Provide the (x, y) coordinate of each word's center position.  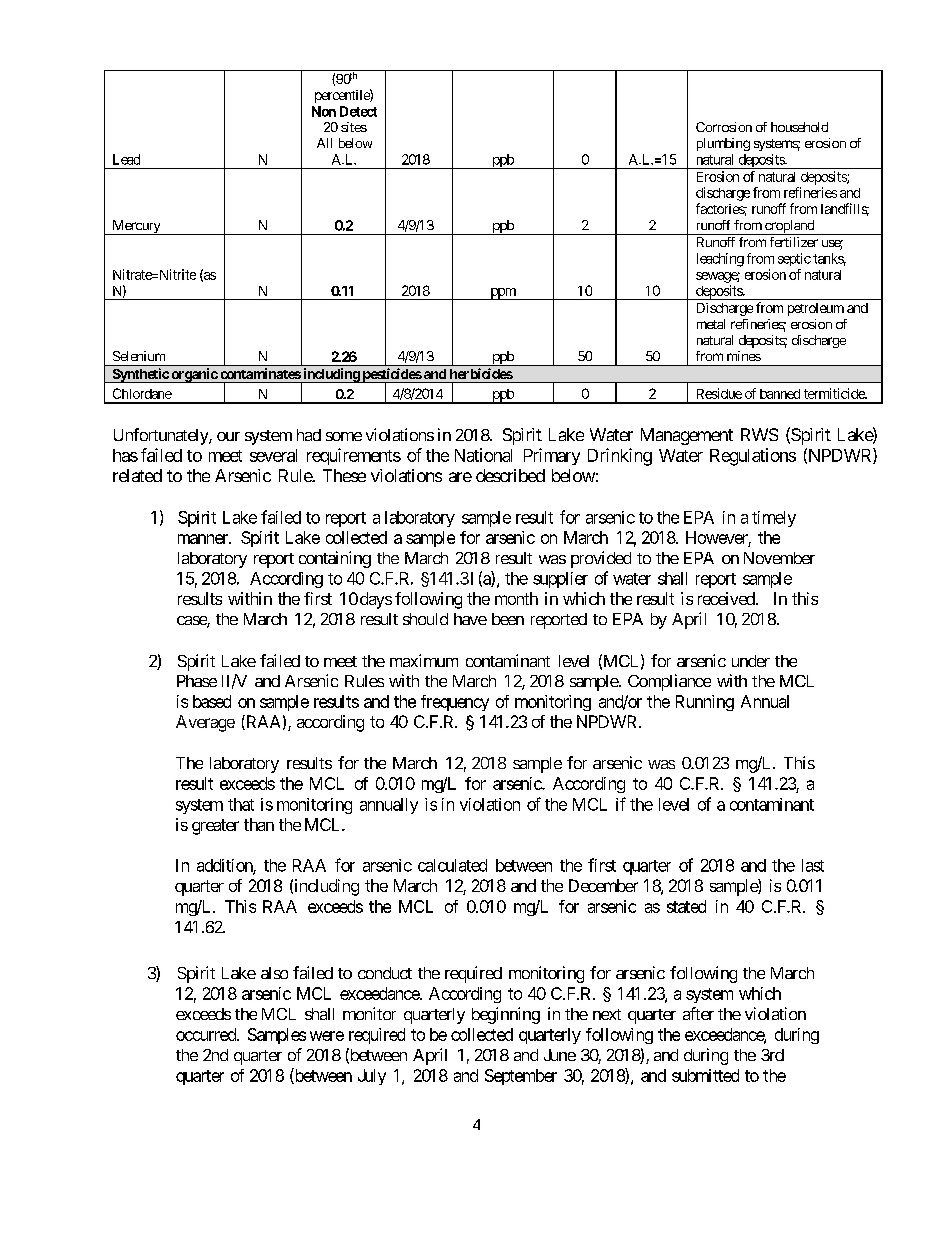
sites (354, 127)
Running (705, 703)
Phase (197, 681)
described (510, 475)
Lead (126, 159)
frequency (455, 703)
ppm (503, 294)
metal (711, 324)
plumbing (723, 144)
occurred (207, 1034)
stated (686, 906)
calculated (452, 865)
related (137, 475)
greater (215, 827)
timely (774, 519)
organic (194, 375)
